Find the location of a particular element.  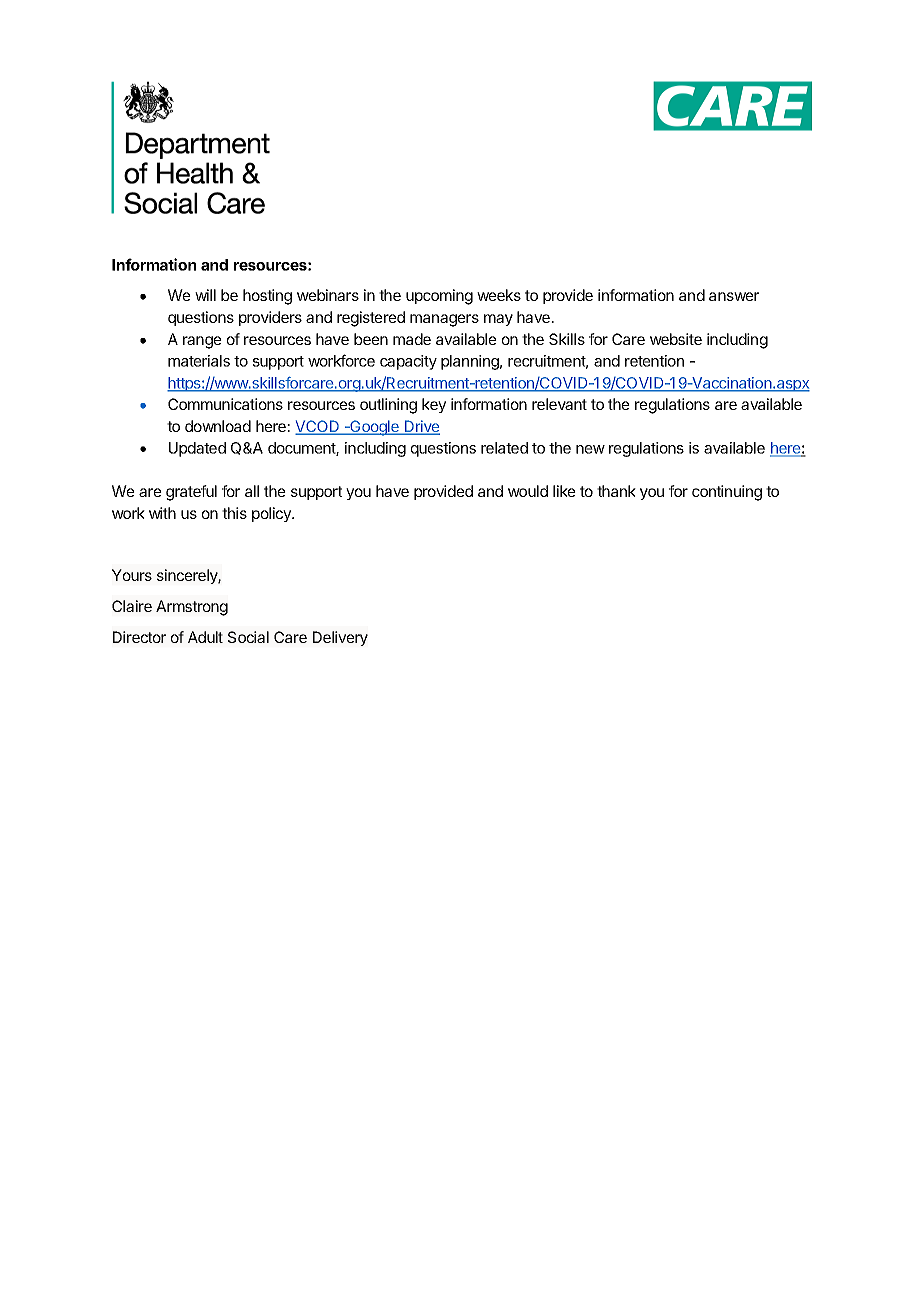

upcoming is located at coordinates (439, 297).
